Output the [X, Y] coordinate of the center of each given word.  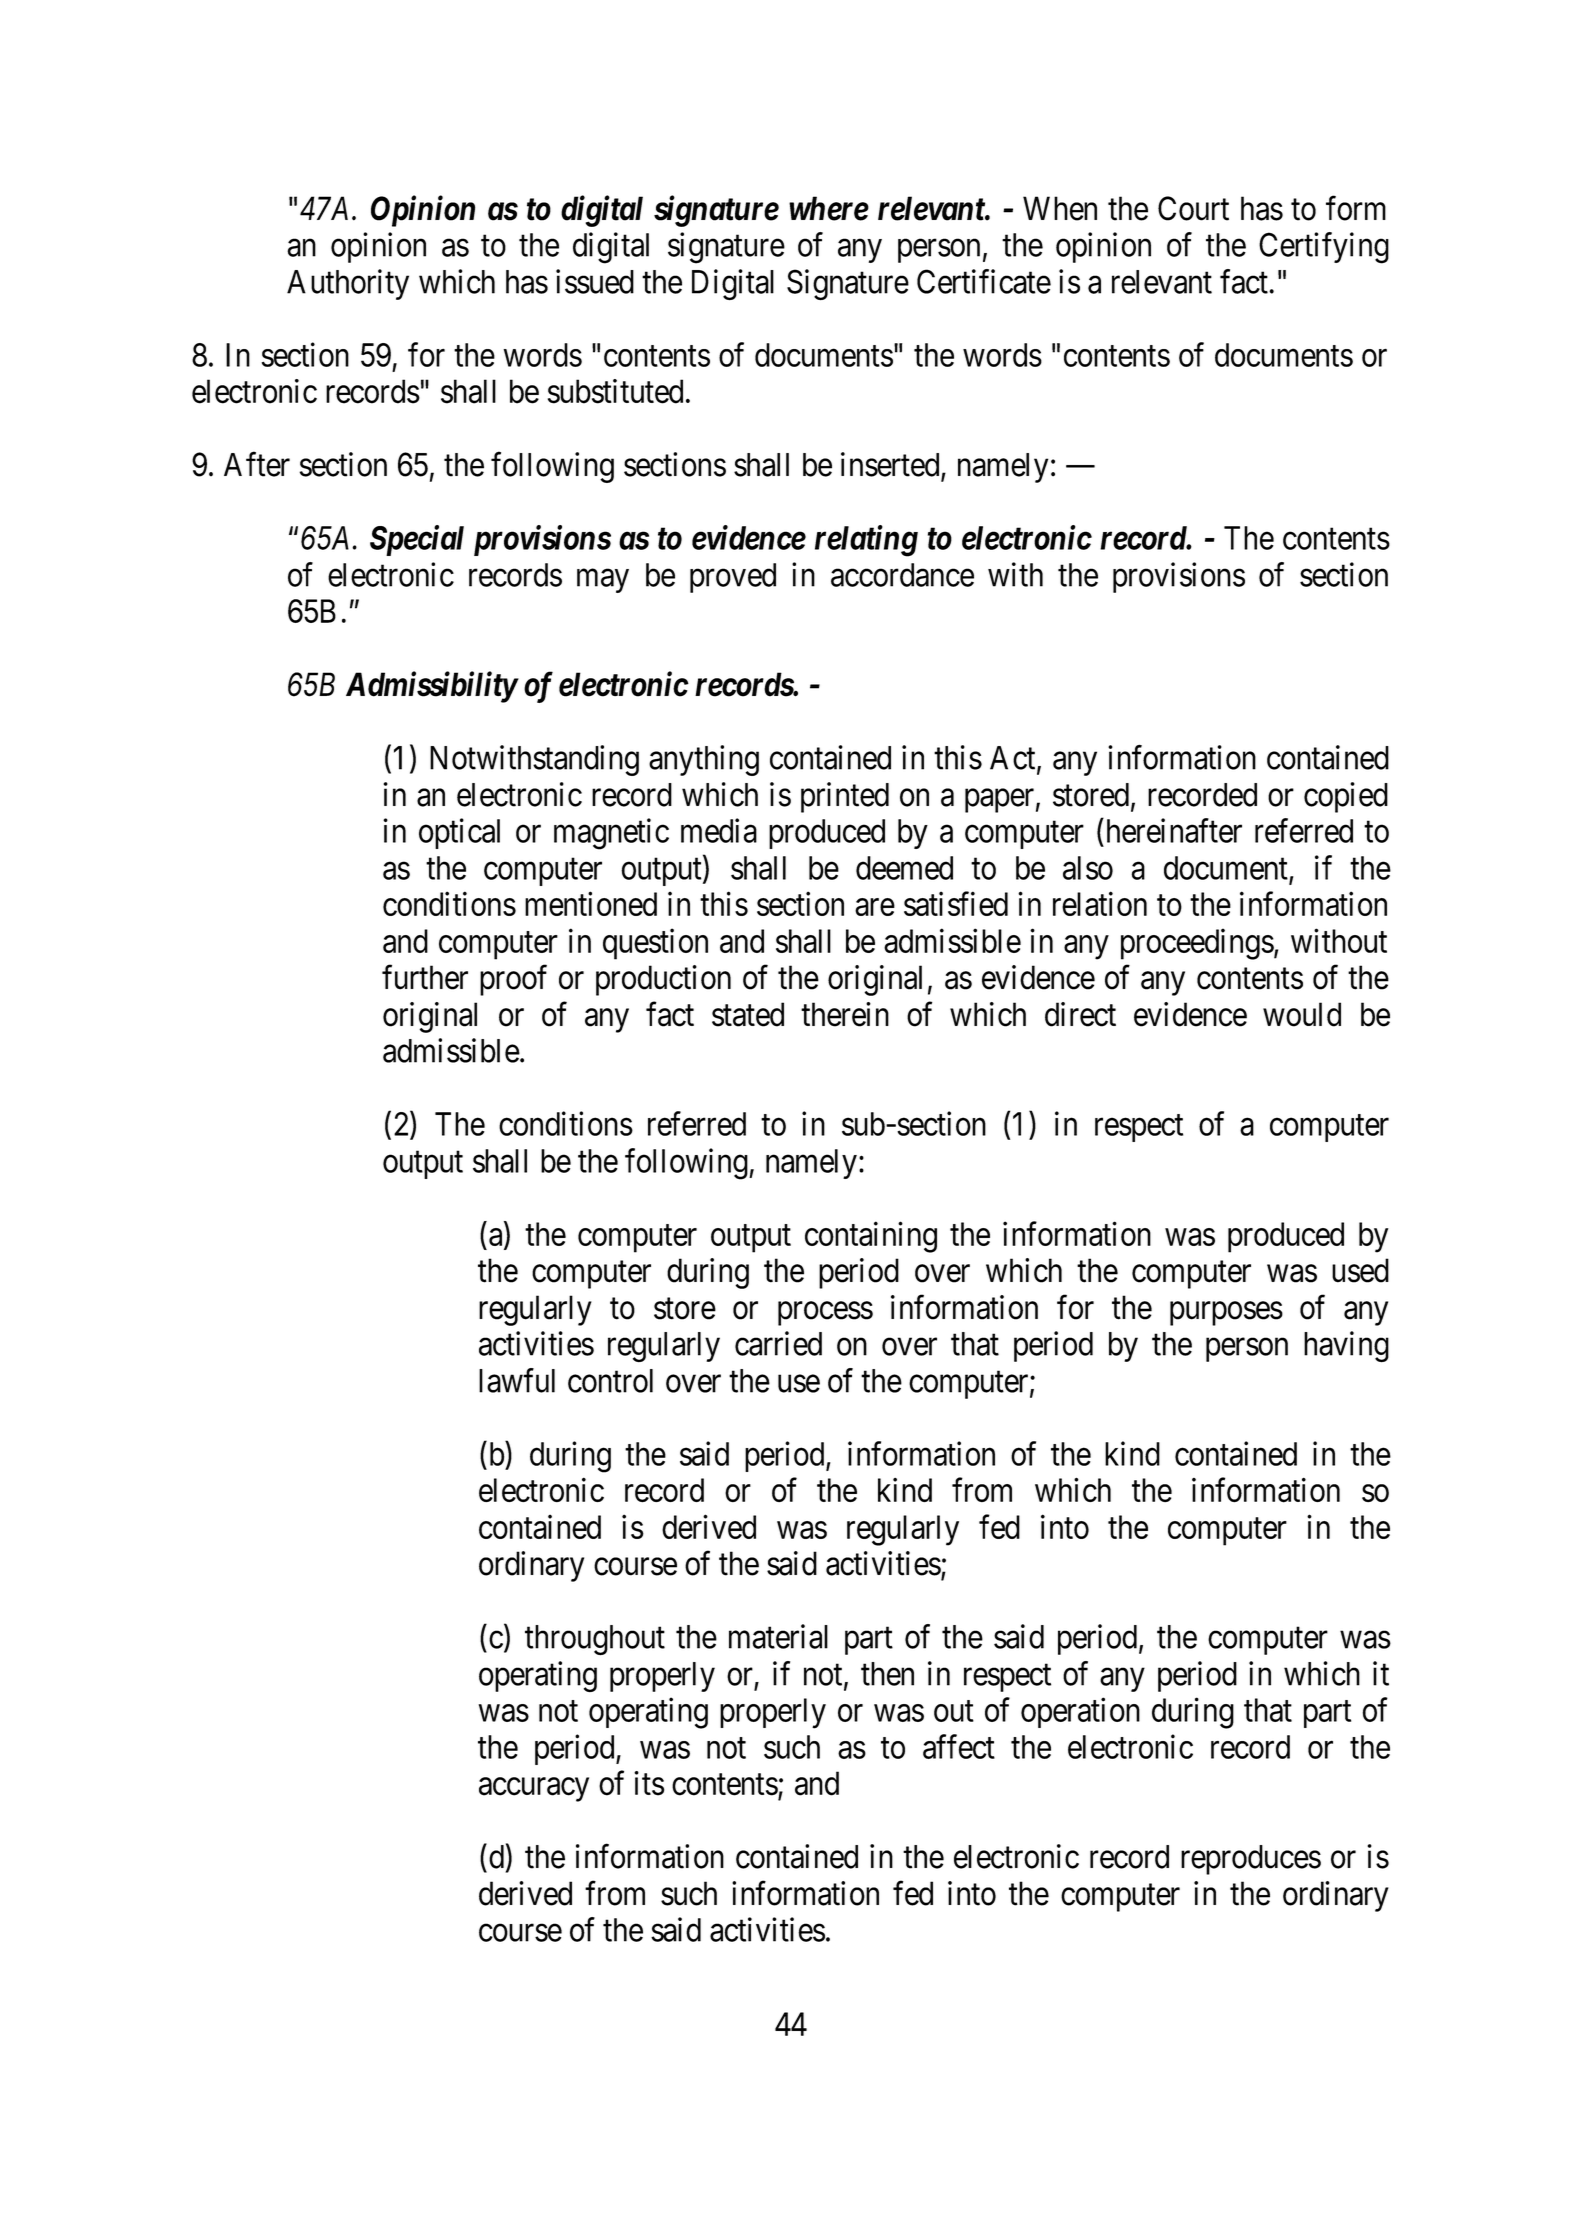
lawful [517, 1380]
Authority [348, 284]
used [1360, 1270]
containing [871, 1237]
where [829, 208]
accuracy [534, 1790]
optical [459, 833]
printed [845, 797]
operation [1080, 1712]
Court [1193, 208]
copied [1346, 797]
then [887, 1674]
